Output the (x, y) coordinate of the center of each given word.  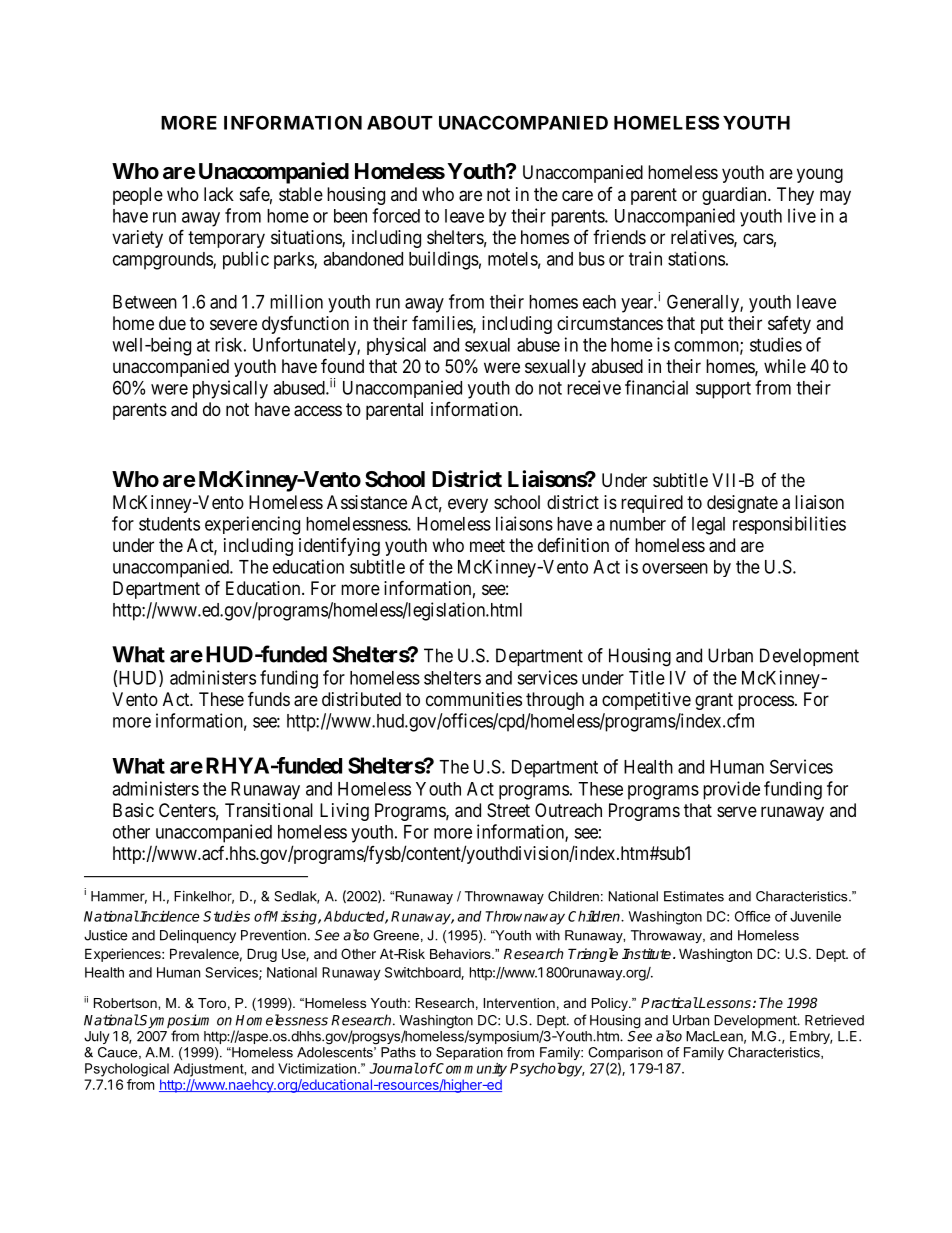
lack (219, 194)
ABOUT (400, 122)
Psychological (127, 1070)
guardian (735, 196)
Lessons (724, 1002)
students (169, 524)
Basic (133, 810)
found (342, 365)
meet (487, 545)
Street (508, 810)
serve (737, 811)
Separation (469, 1053)
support (723, 390)
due (172, 323)
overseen (675, 568)
